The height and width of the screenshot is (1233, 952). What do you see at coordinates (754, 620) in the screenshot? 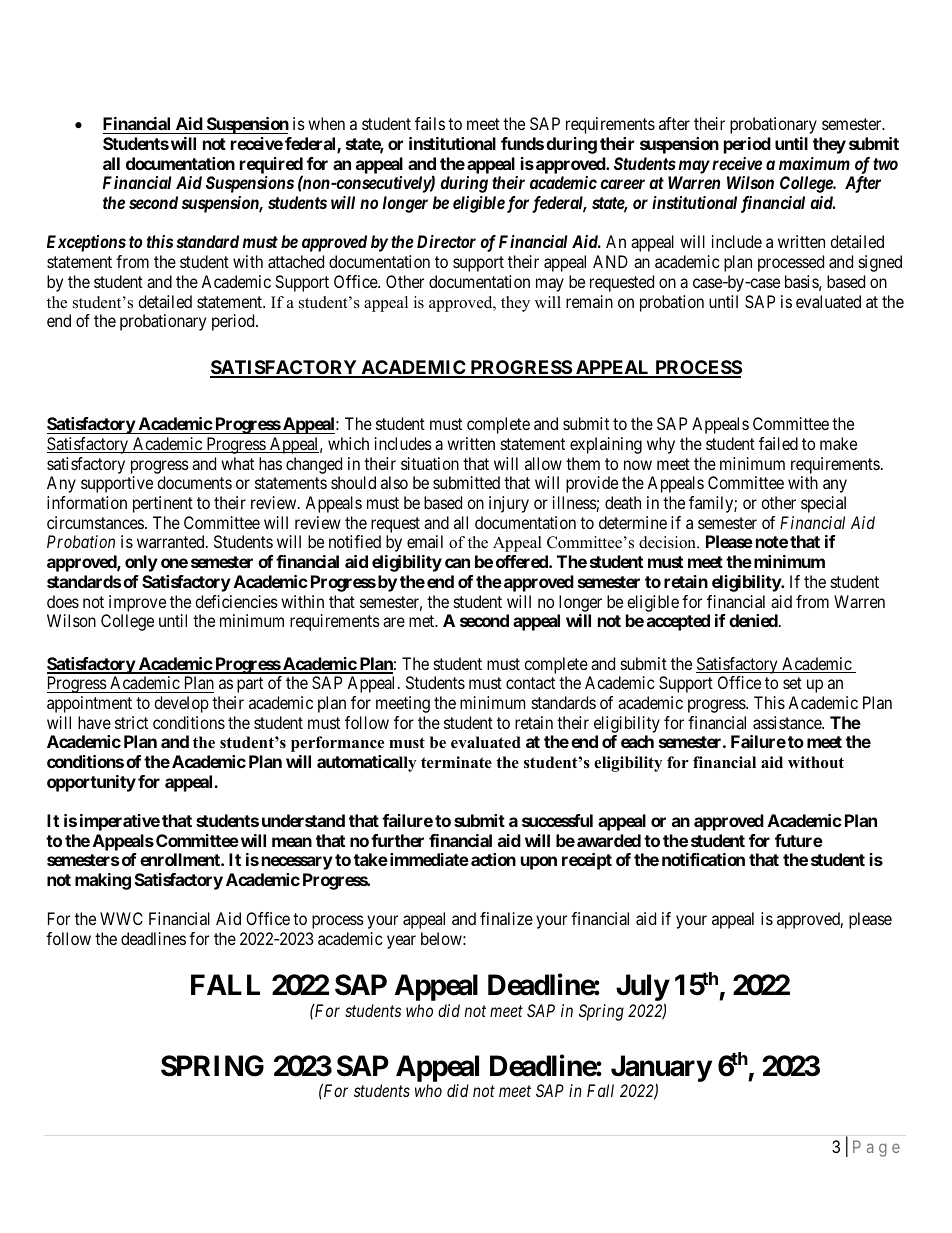
I see `denied` at bounding box center [754, 620].
